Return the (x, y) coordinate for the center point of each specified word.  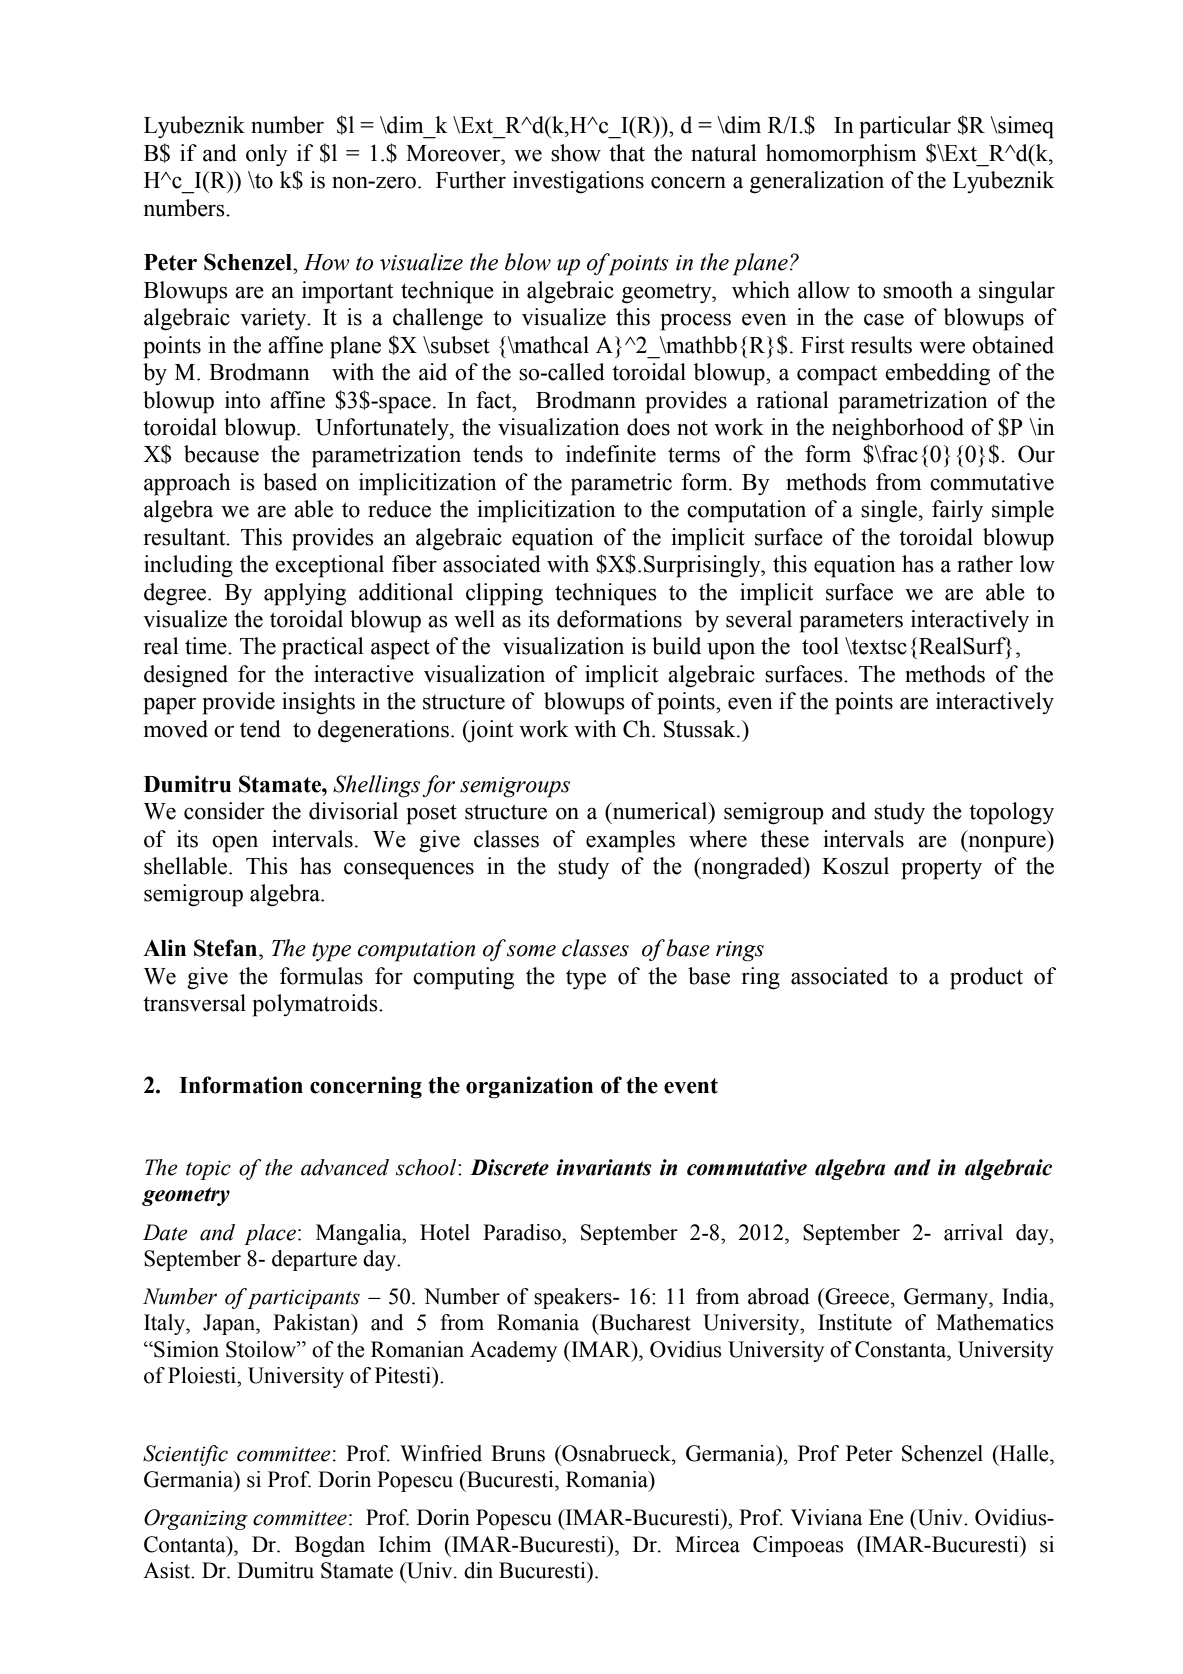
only (267, 155)
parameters (851, 622)
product (986, 978)
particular (905, 127)
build (676, 646)
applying (305, 594)
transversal (194, 1003)
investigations (578, 182)
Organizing (196, 1519)
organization (529, 1087)
